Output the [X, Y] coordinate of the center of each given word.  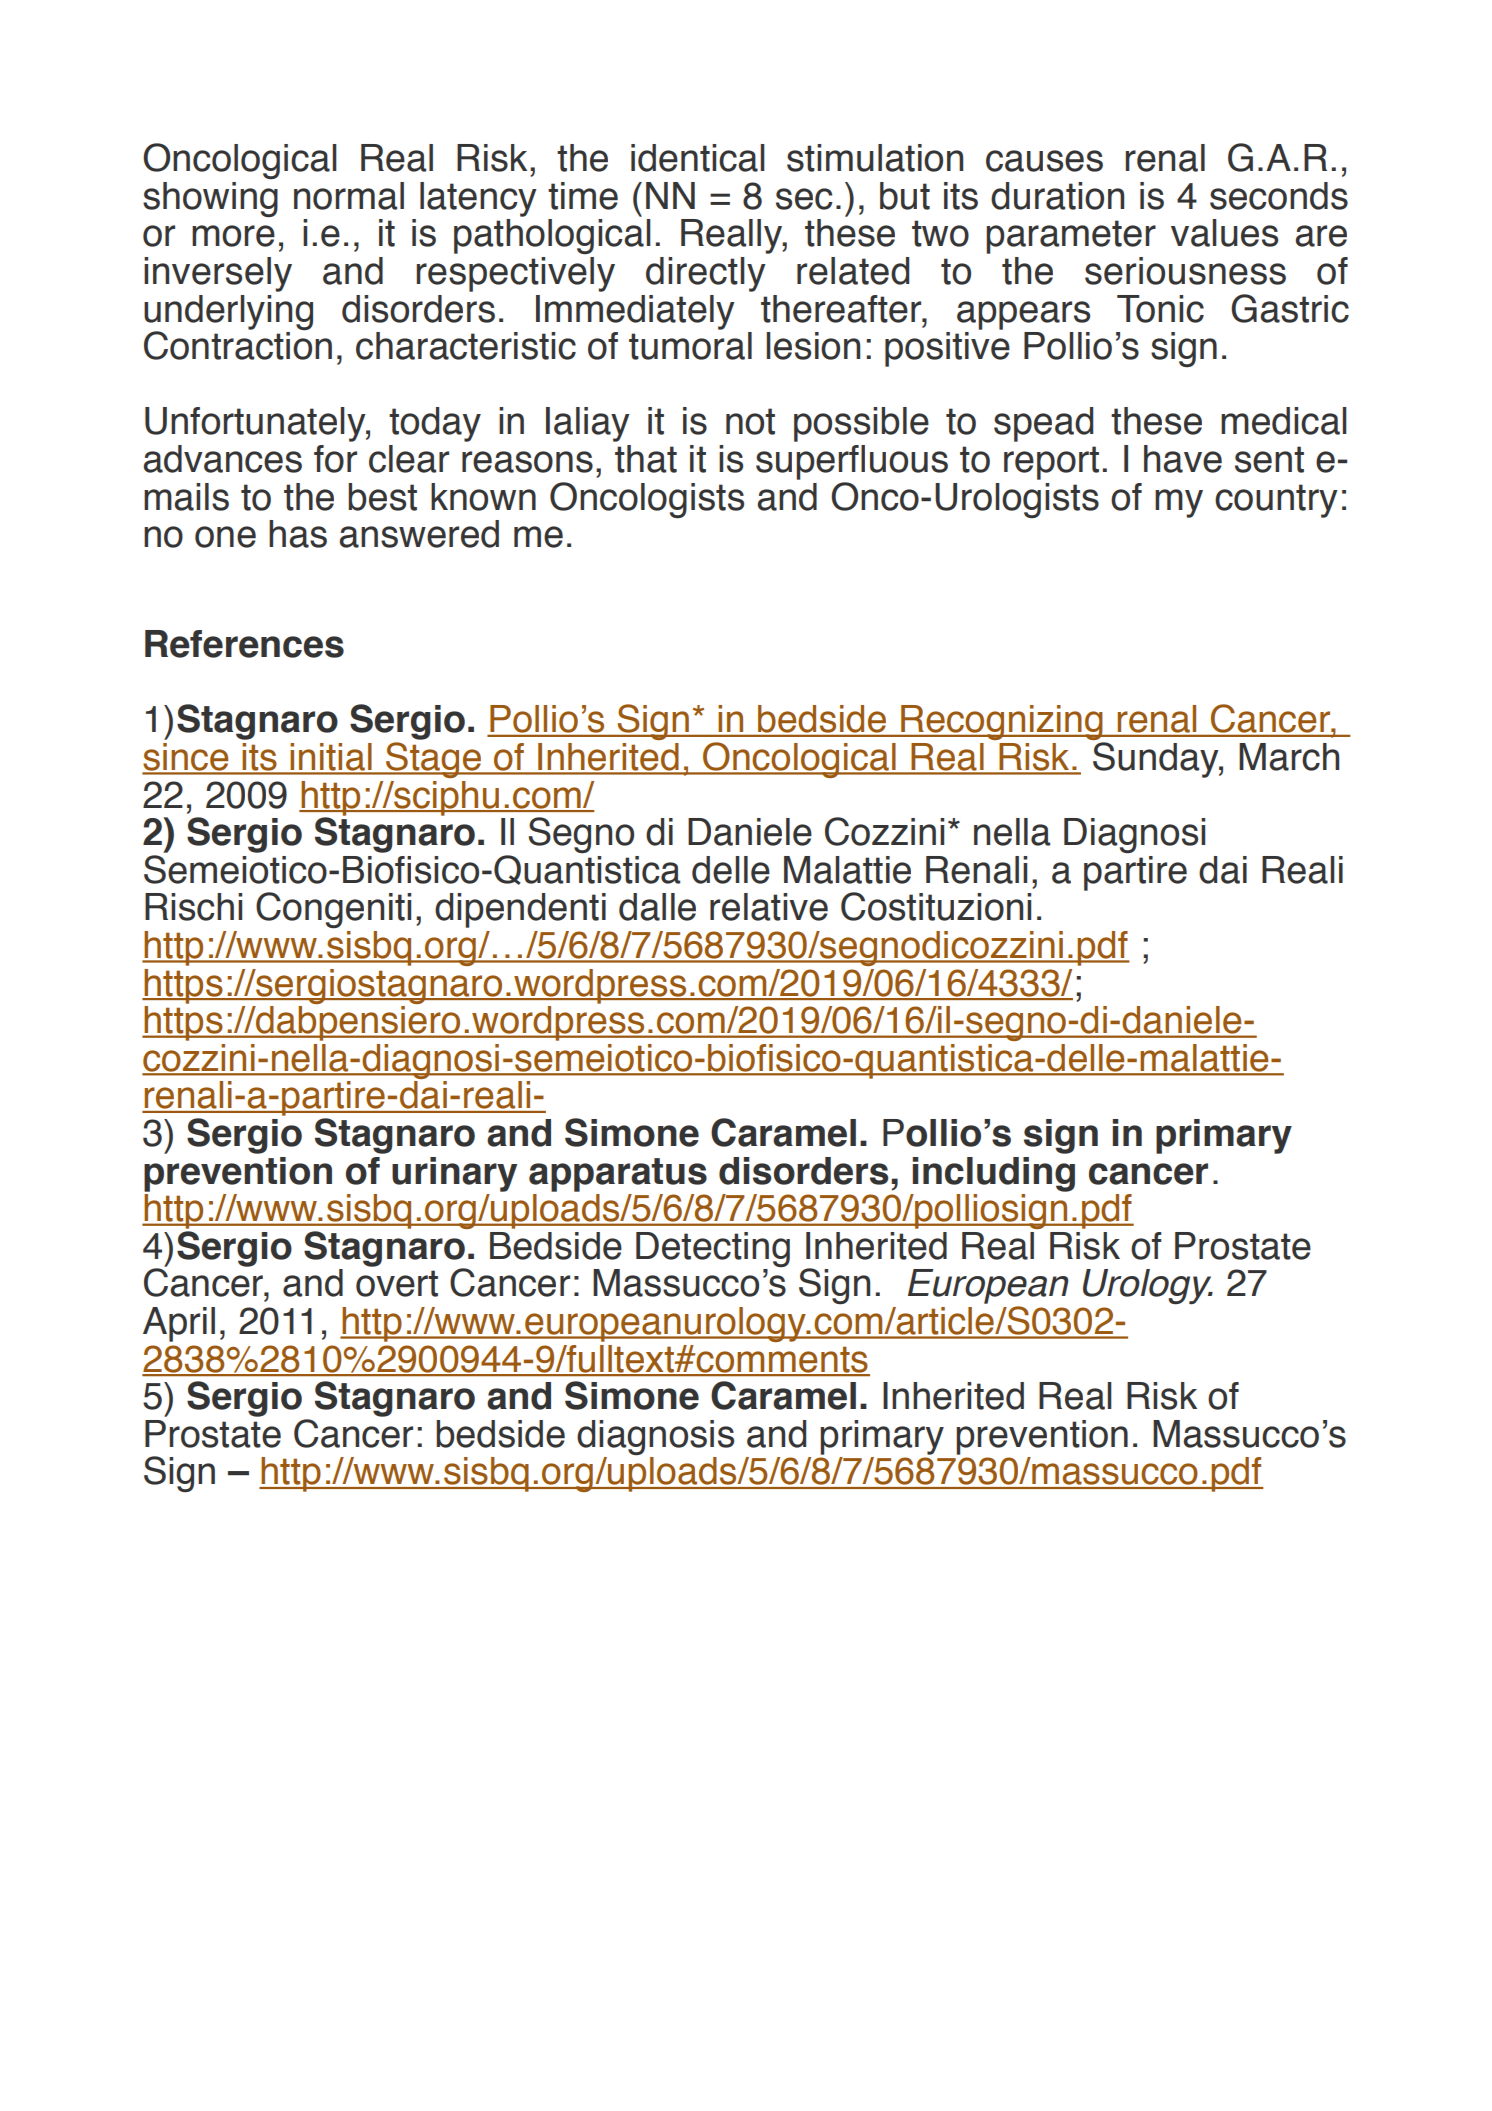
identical [698, 158]
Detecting [713, 1251]
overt [397, 1283]
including [993, 1174]
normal [349, 196]
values [1224, 233]
